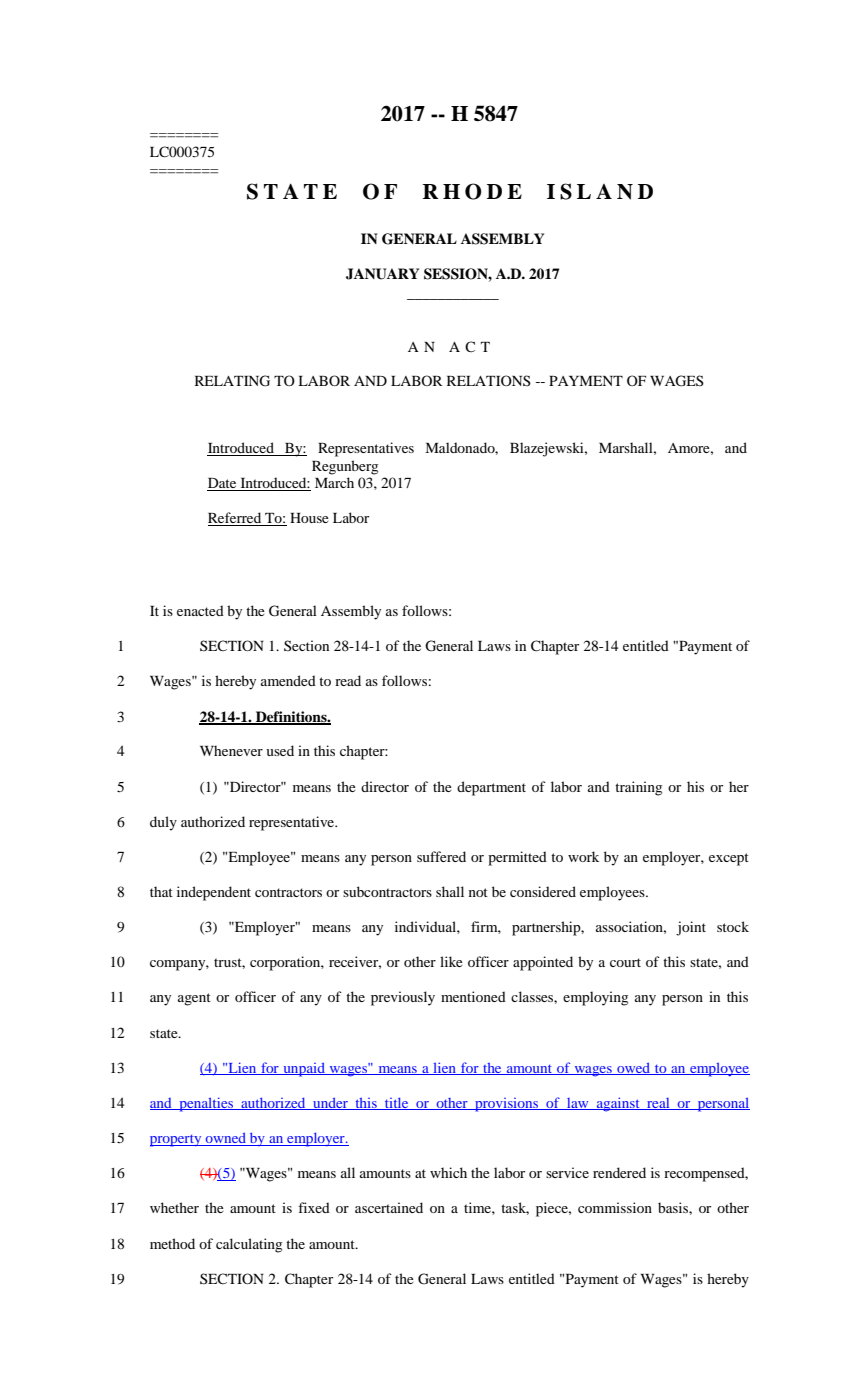  What do you see at coordinates (489, 380) in the screenshot?
I see `RELATIONS` at bounding box center [489, 380].
